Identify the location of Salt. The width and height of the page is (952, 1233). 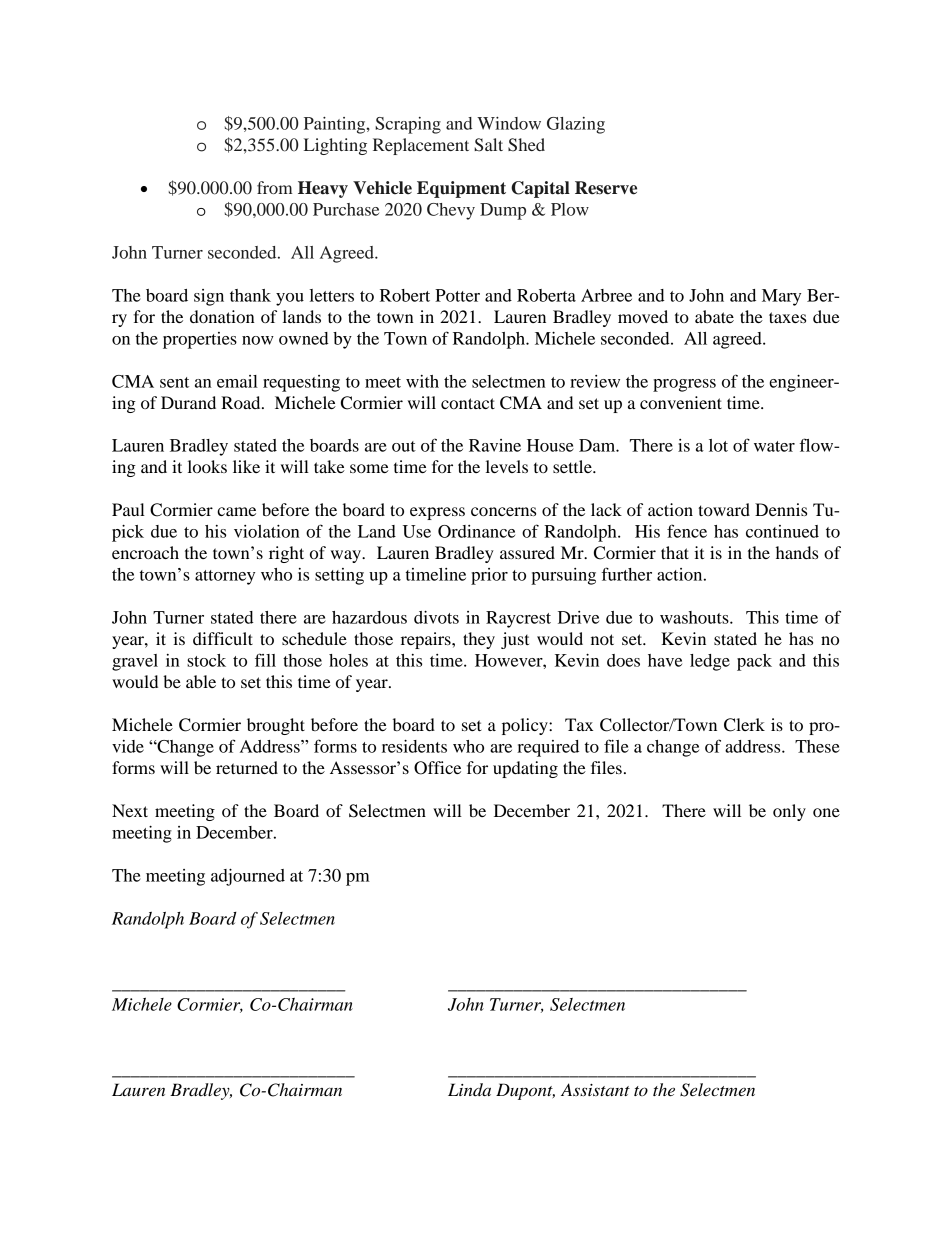
(488, 145).
